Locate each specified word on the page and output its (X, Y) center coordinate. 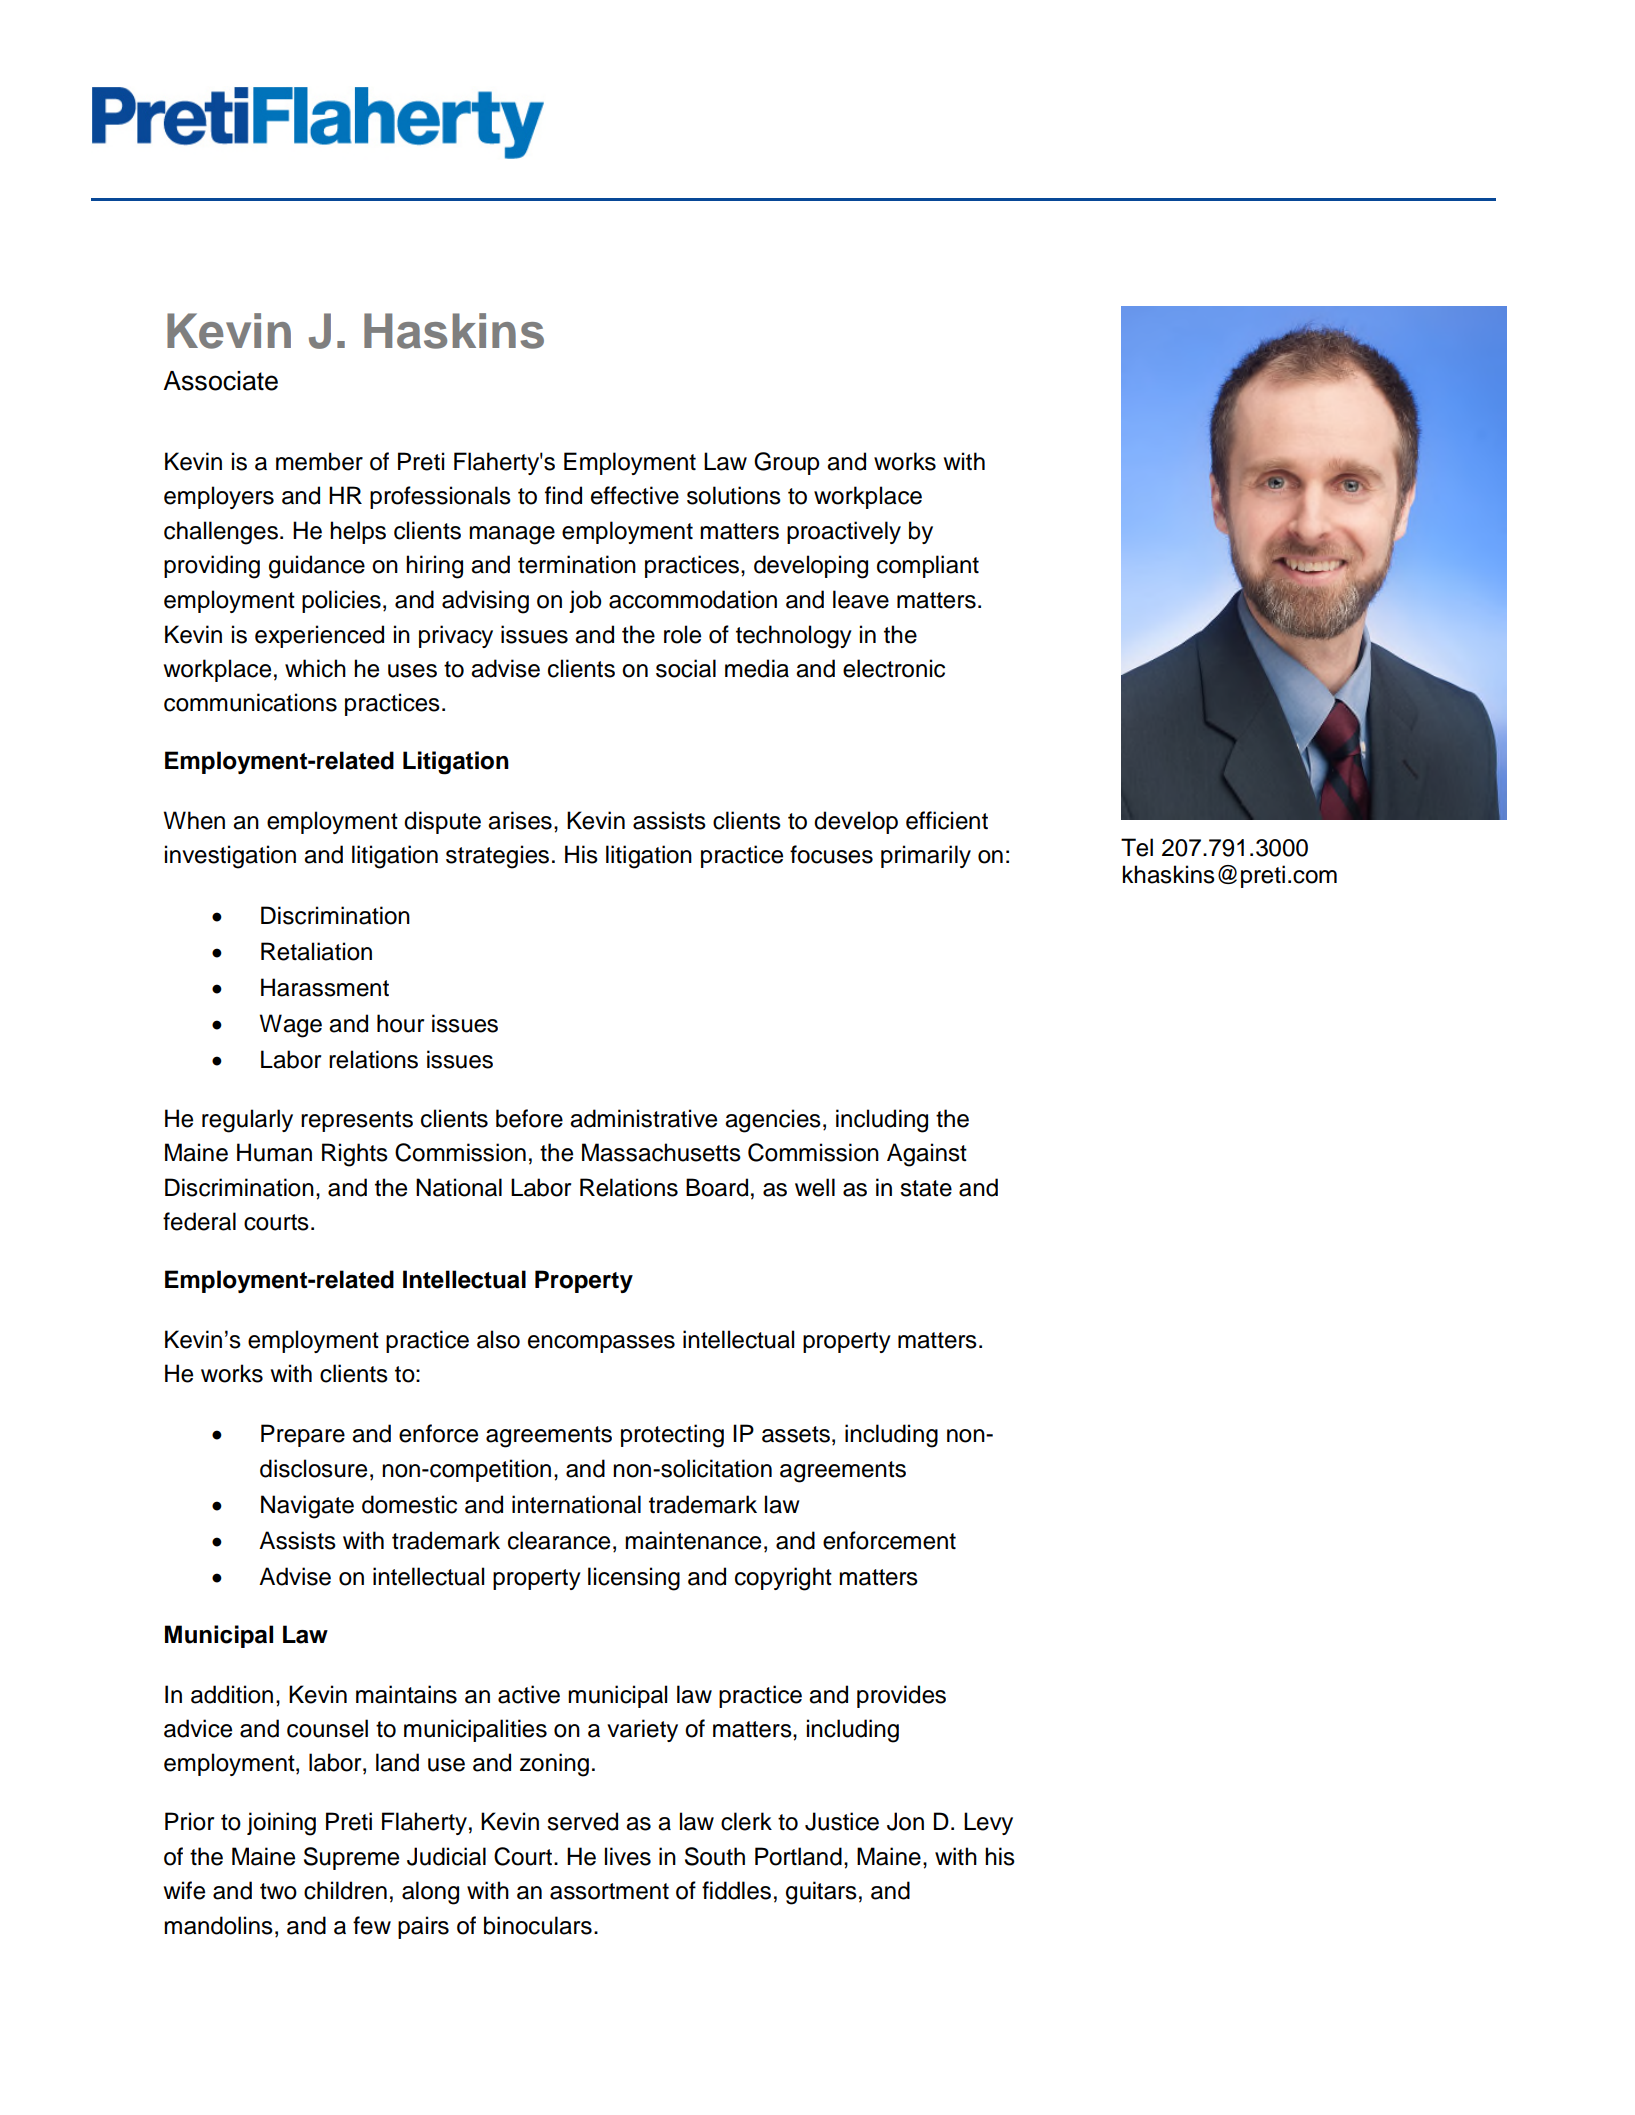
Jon (905, 1821)
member (319, 461)
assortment (609, 1891)
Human (274, 1152)
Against (927, 1155)
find (563, 495)
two (278, 1891)
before (529, 1118)
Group (787, 463)
